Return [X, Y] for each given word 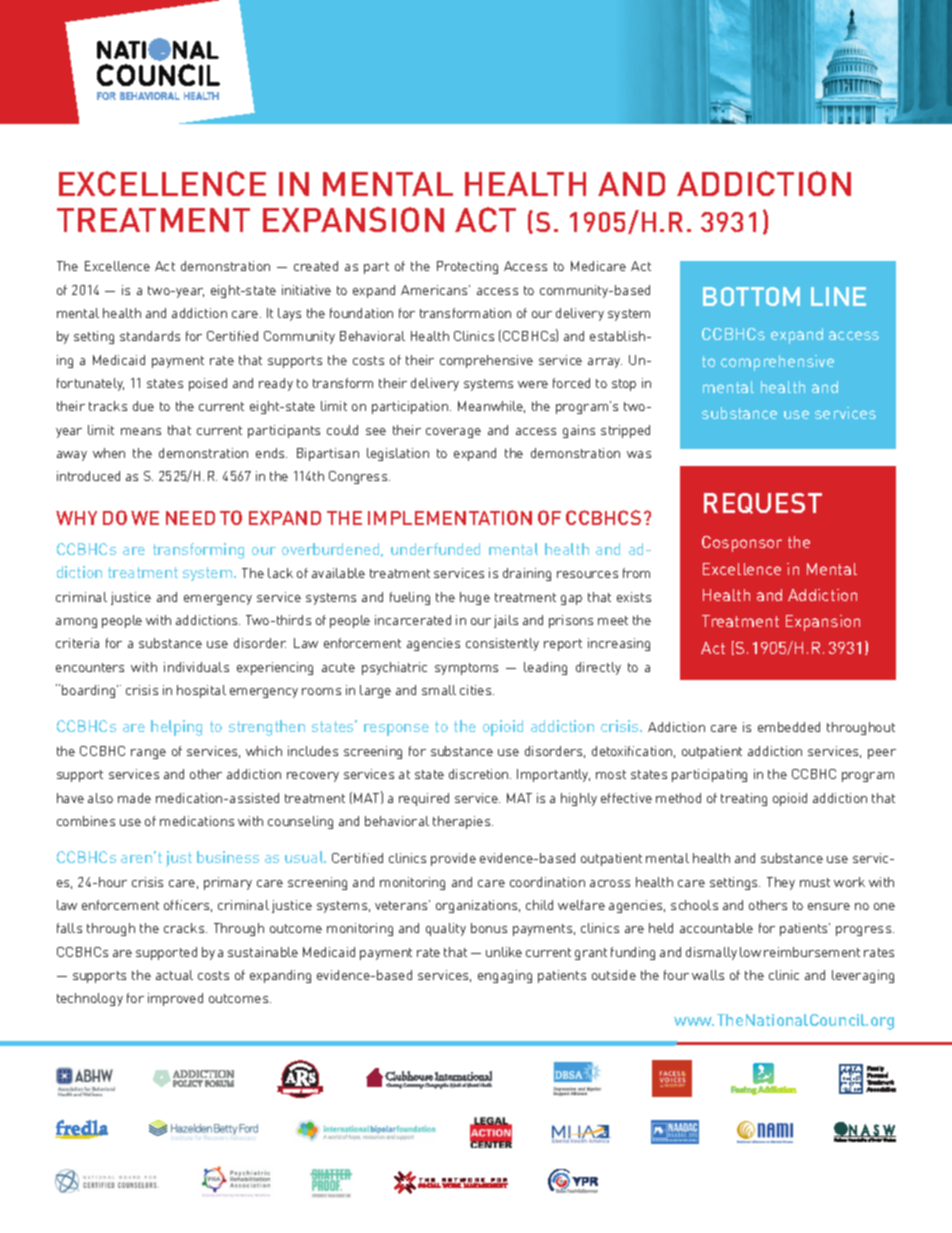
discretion [480, 774]
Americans [435, 290]
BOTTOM [751, 296]
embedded [789, 727]
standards [150, 336]
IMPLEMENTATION [450, 517]
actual [174, 975]
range [148, 754]
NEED [190, 518]
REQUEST [763, 503]
